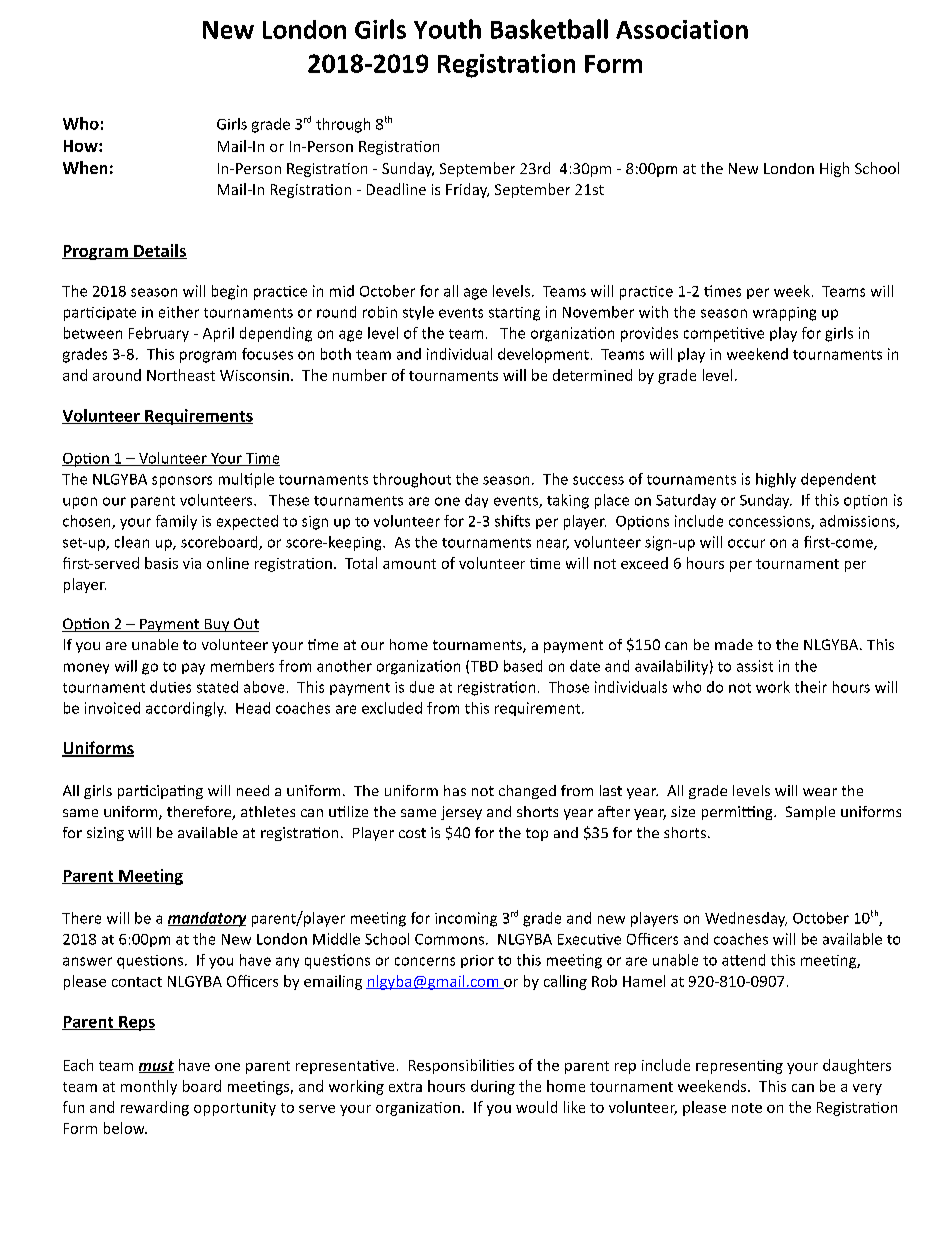 This document has height=1233, width=952. What do you see at coordinates (543, 355) in the document?
I see `development` at bounding box center [543, 355].
